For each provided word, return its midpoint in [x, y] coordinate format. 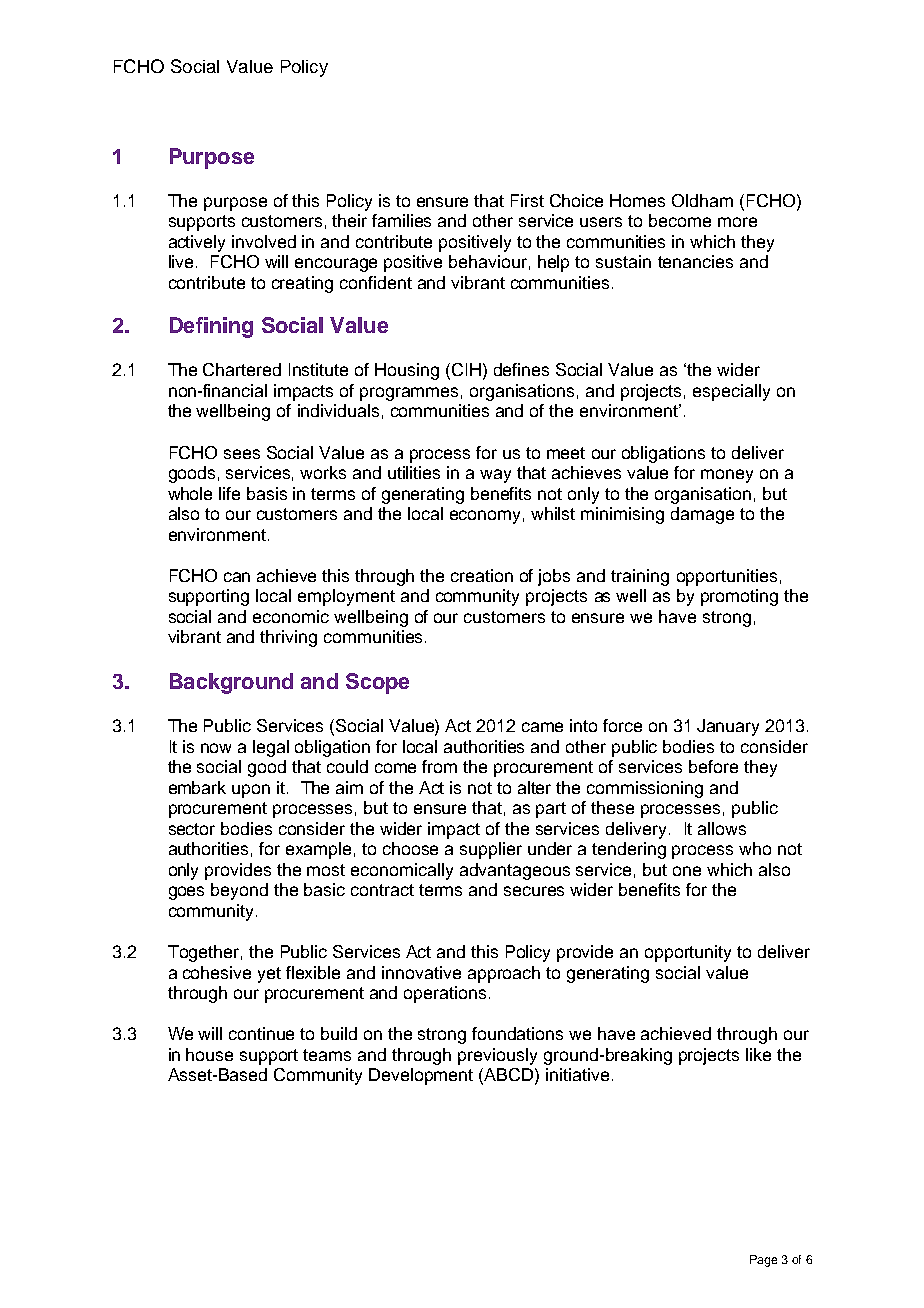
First [527, 200]
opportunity [688, 953]
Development [421, 1076]
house [209, 1054]
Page [763, 1261]
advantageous [515, 871]
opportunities [727, 577]
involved [264, 241]
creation [482, 575]
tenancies [695, 261]
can [237, 577]
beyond [239, 891]
